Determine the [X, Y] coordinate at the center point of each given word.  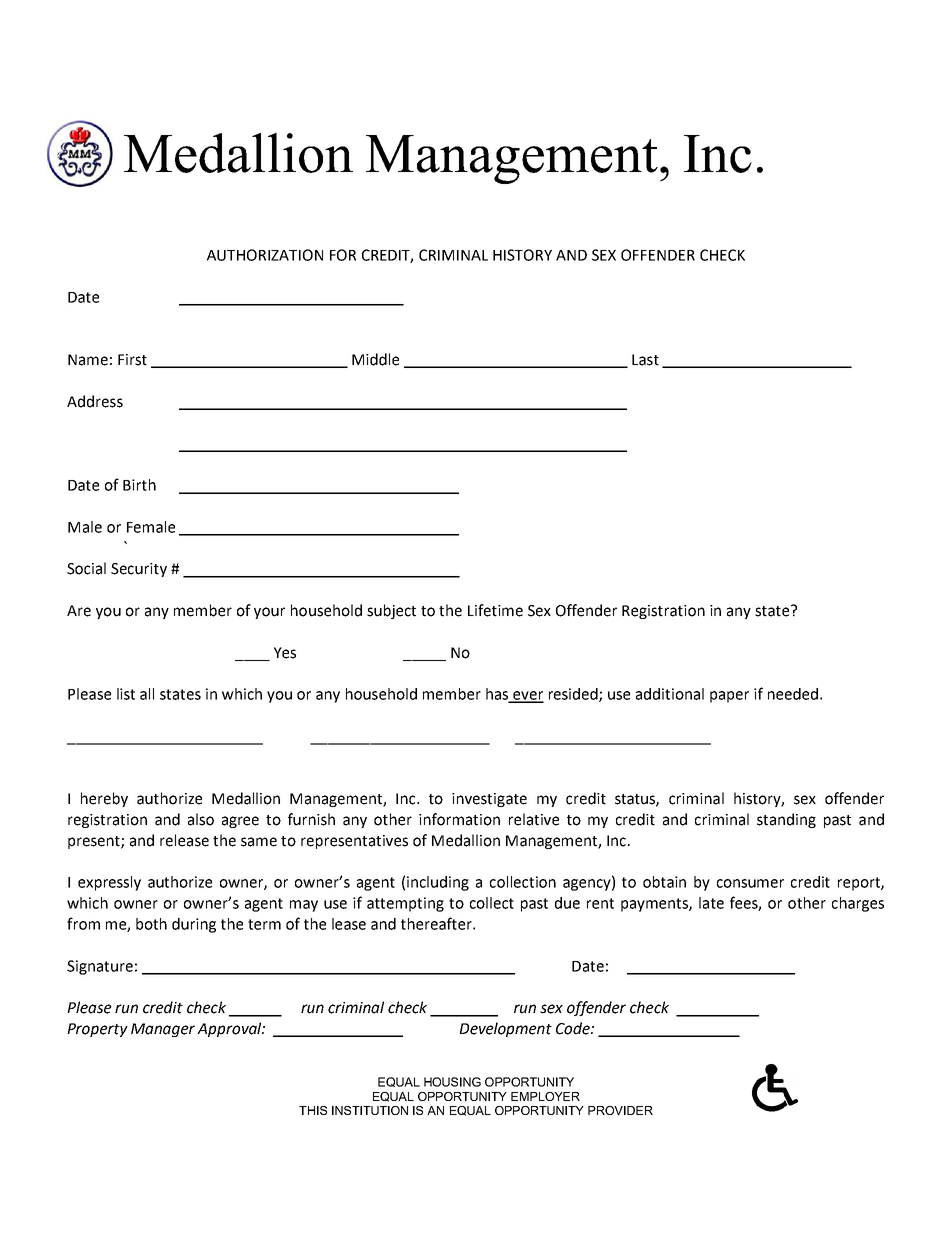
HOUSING [452, 1082]
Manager [163, 1030]
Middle [375, 359]
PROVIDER [620, 1110]
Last [645, 360]
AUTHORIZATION [265, 255]
